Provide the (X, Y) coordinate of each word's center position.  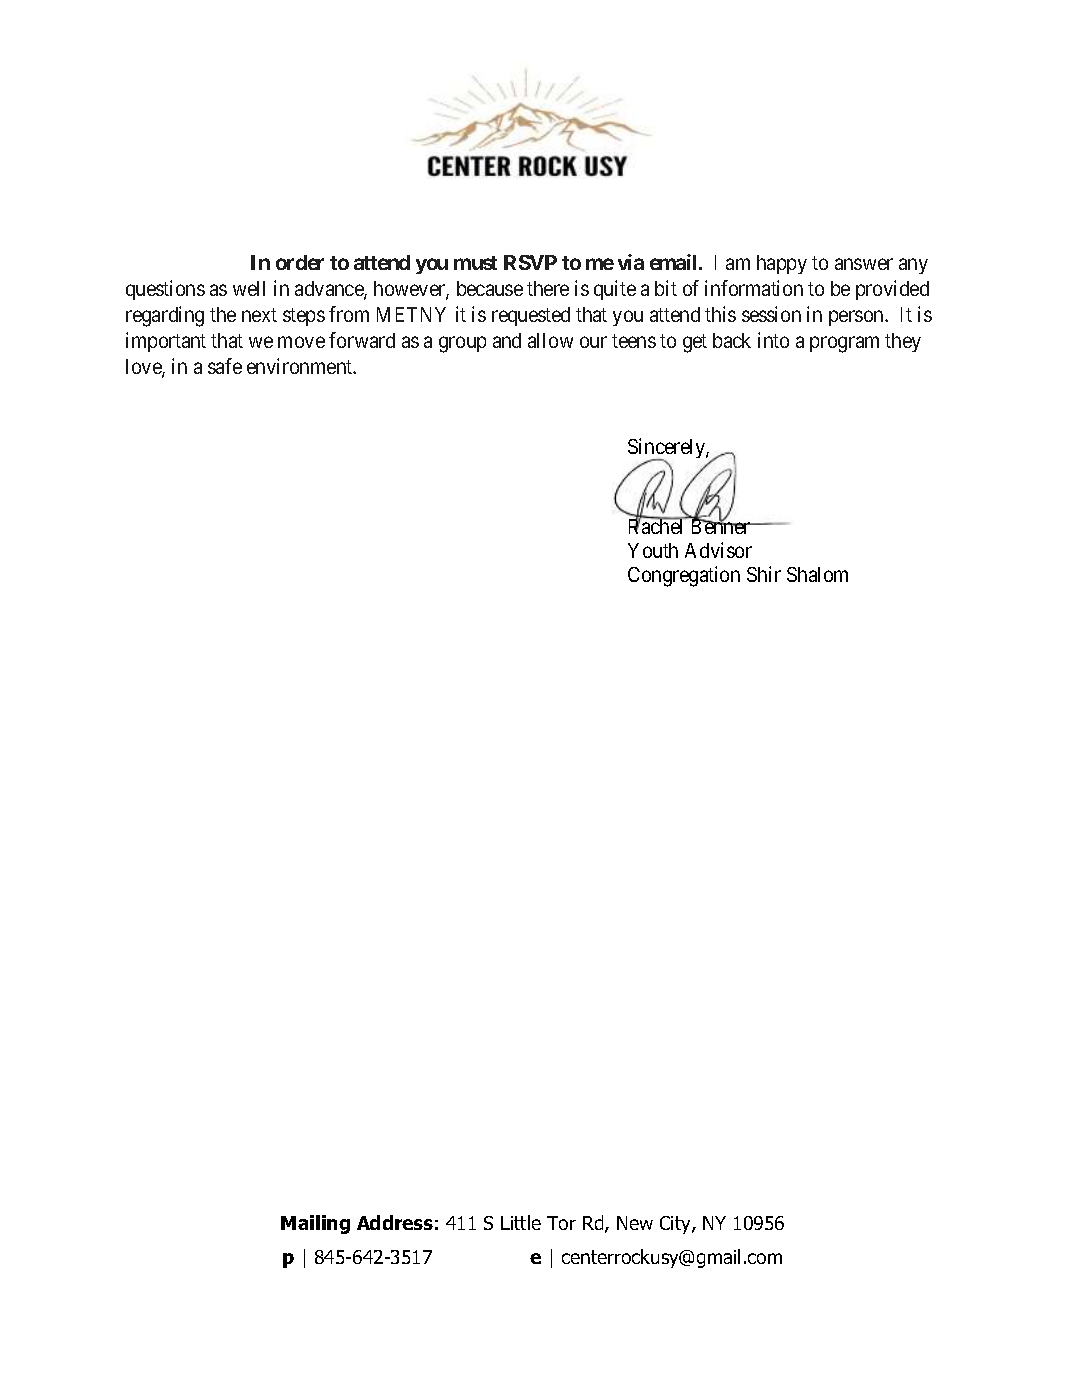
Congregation (684, 576)
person (857, 318)
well (249, 288)
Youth (653, 550)
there (548, 288)
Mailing (315, 1224)
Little (521, 1222)
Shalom (817, 574)
